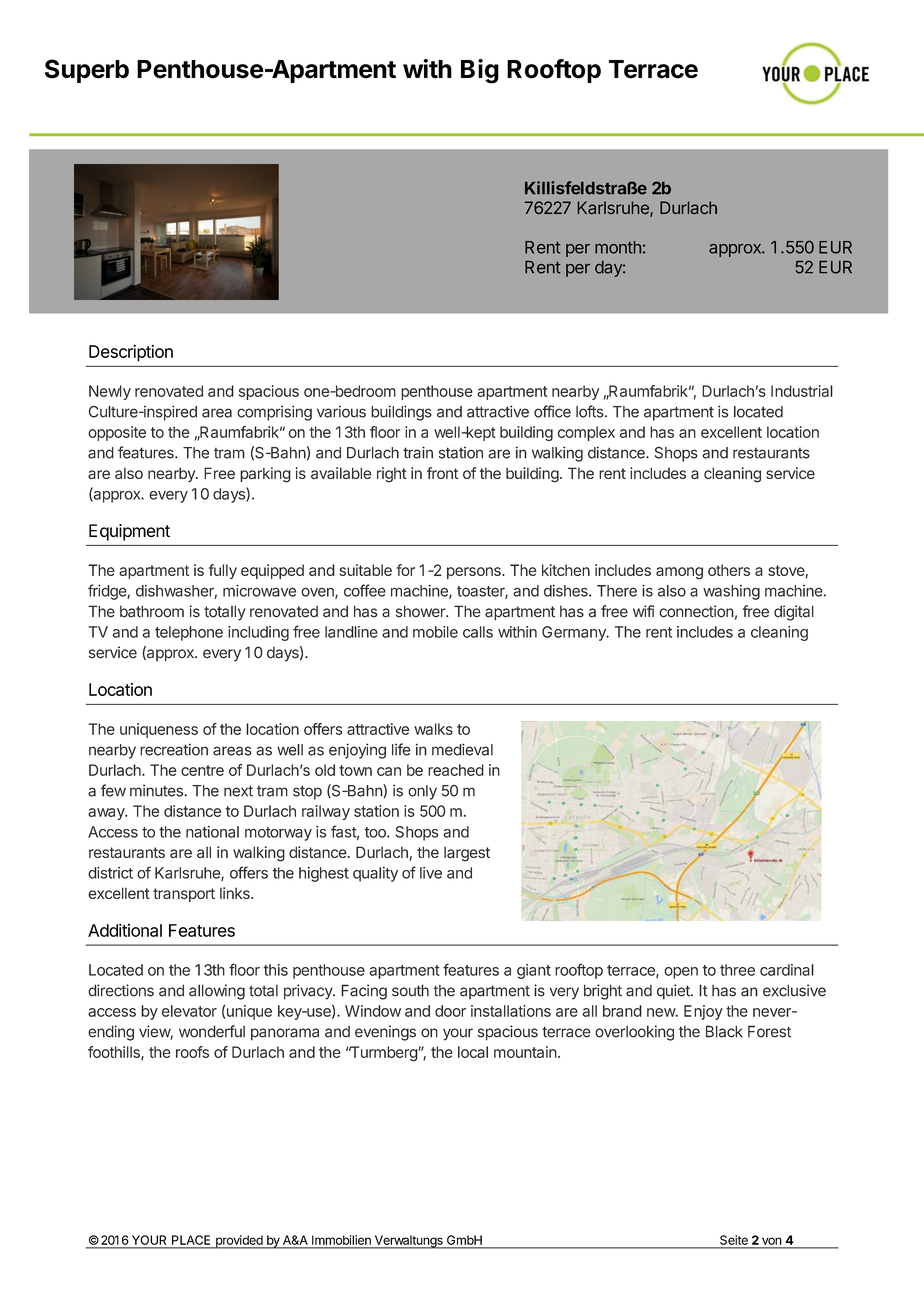 This screenshot has height=1308, width=924. Describe the element at coordinates (480, 71) in the screenshot. I see `Big` at that location.
